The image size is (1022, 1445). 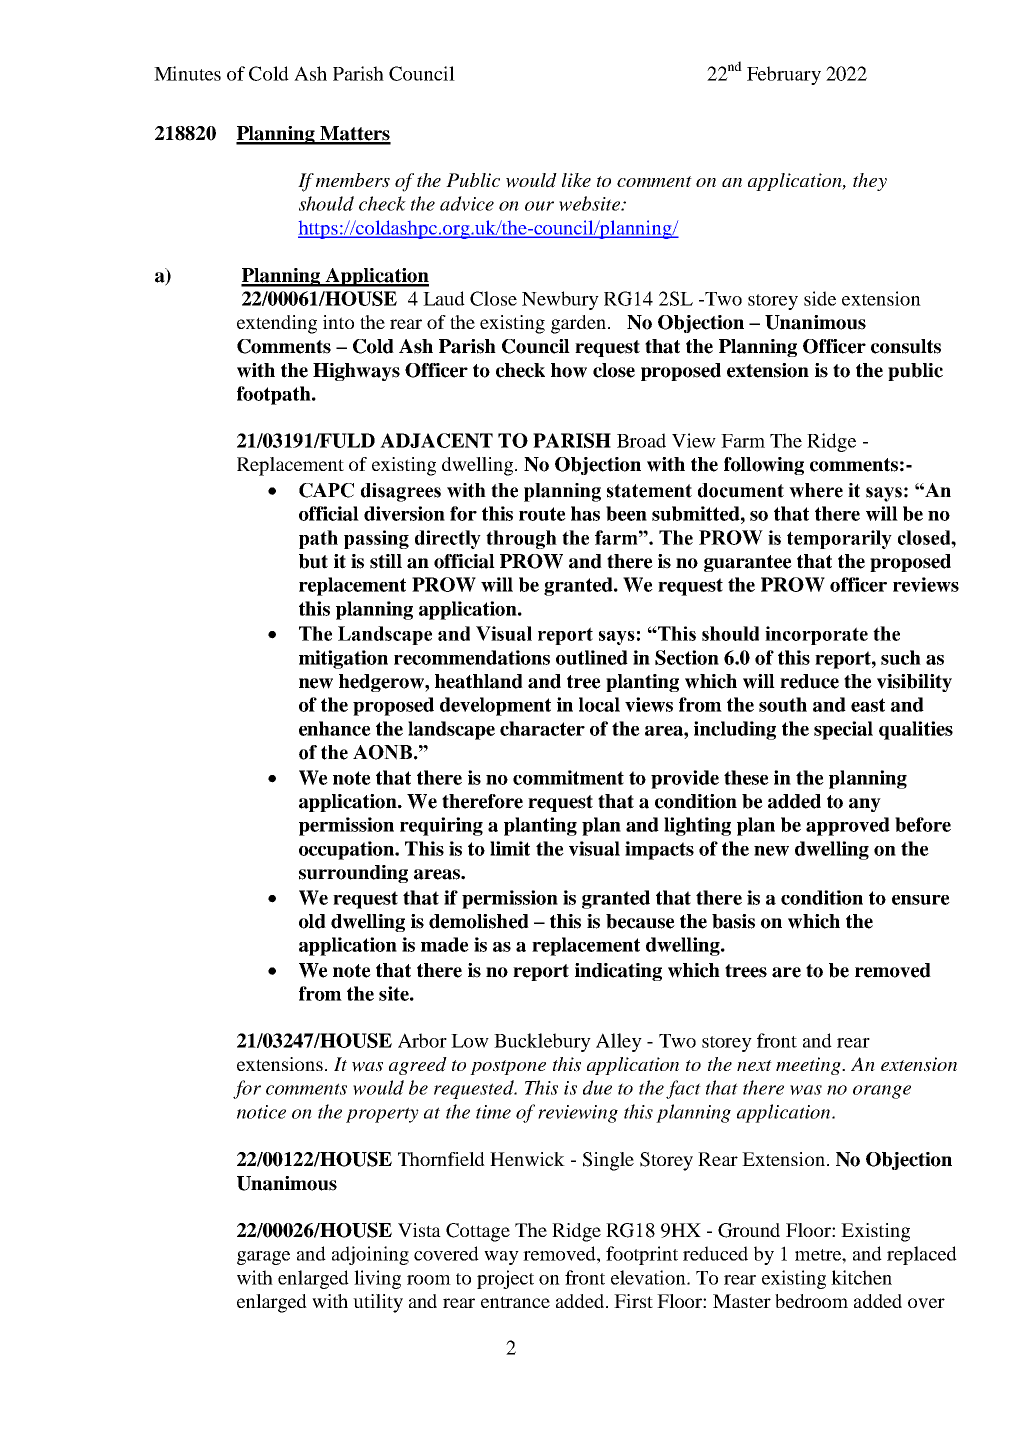 I want to click on project, so click(x=505, y=1279).
